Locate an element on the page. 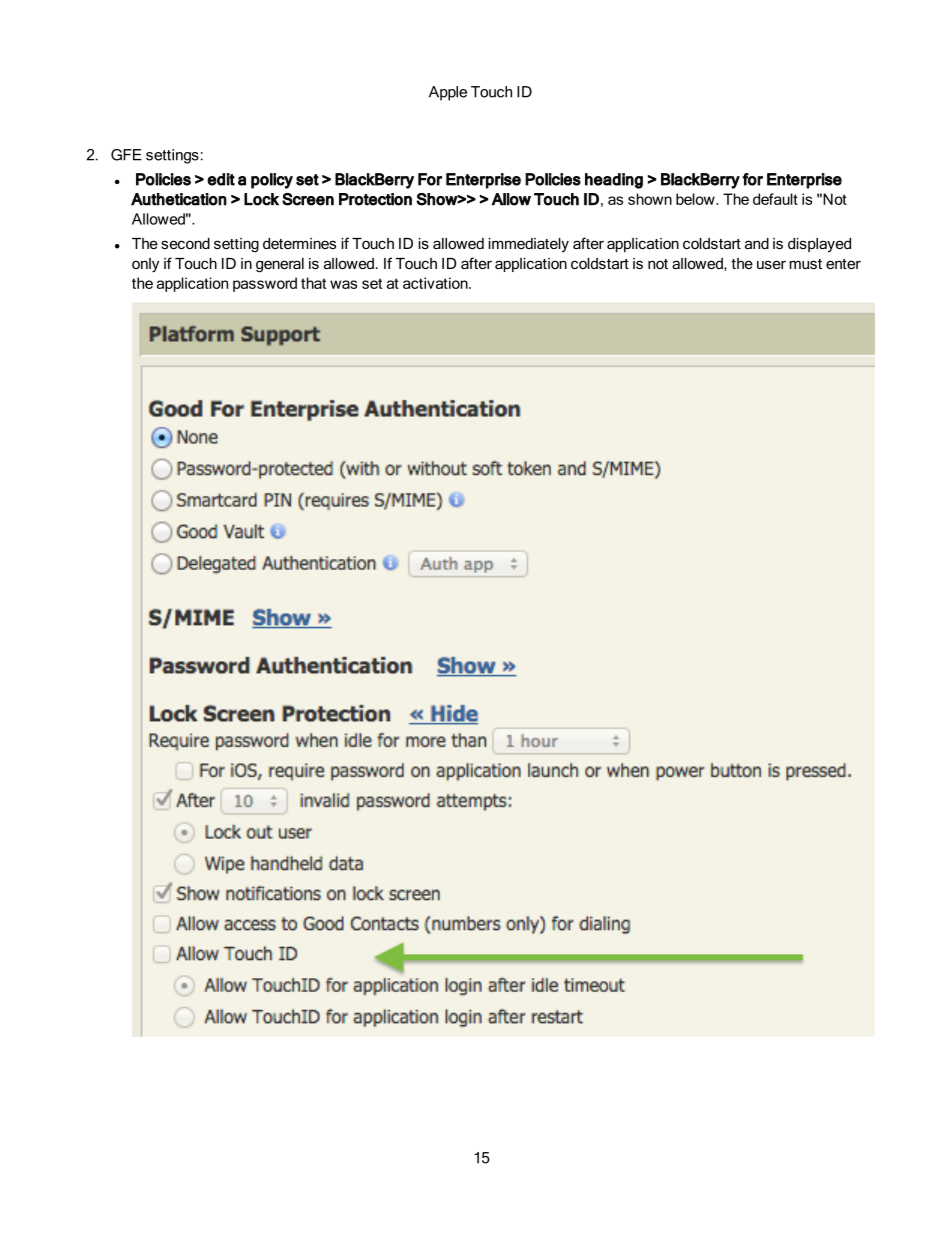  edit is located at coordinates (221, 179).
